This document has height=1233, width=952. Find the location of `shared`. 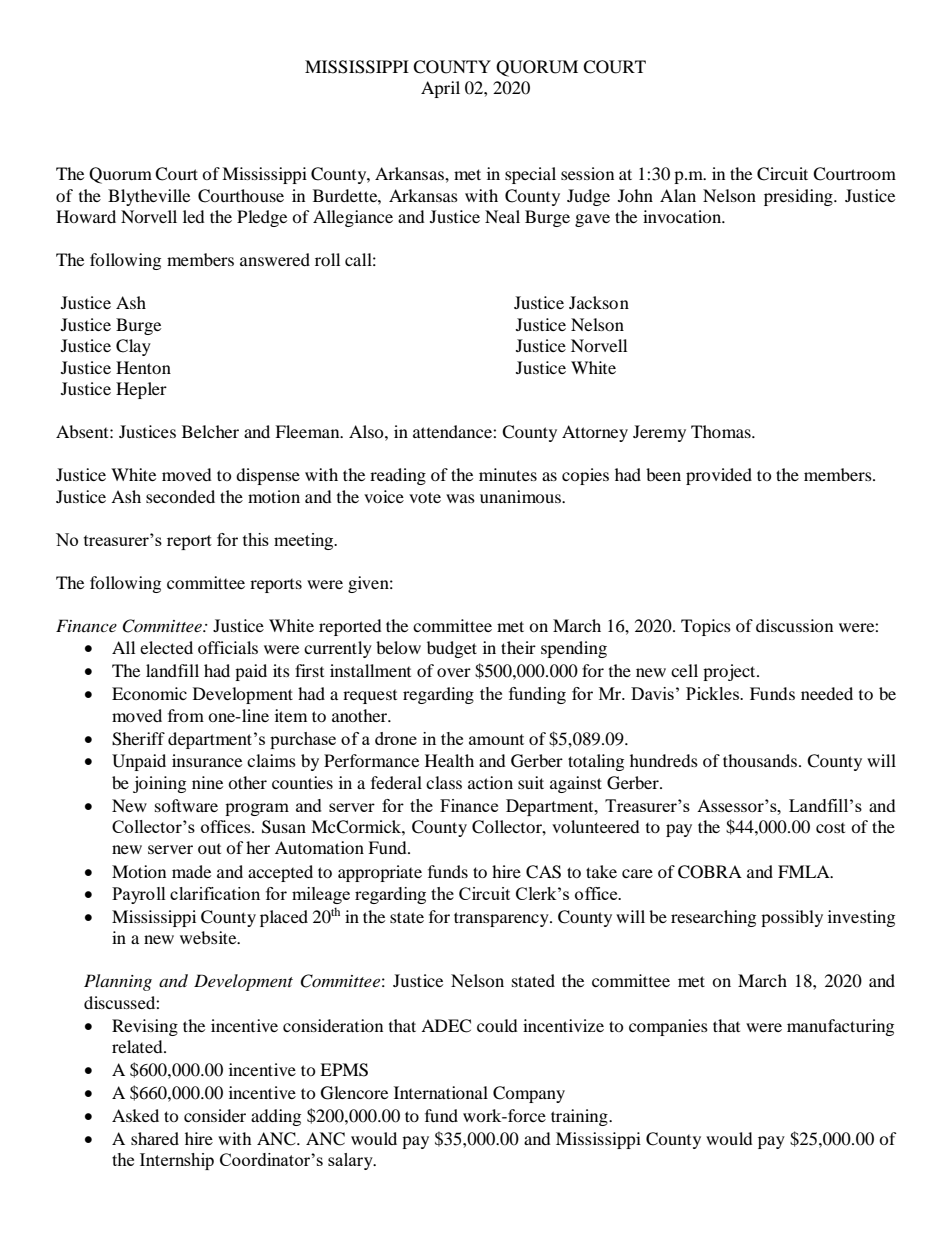

shared is located at coordinates (155, 1138).
